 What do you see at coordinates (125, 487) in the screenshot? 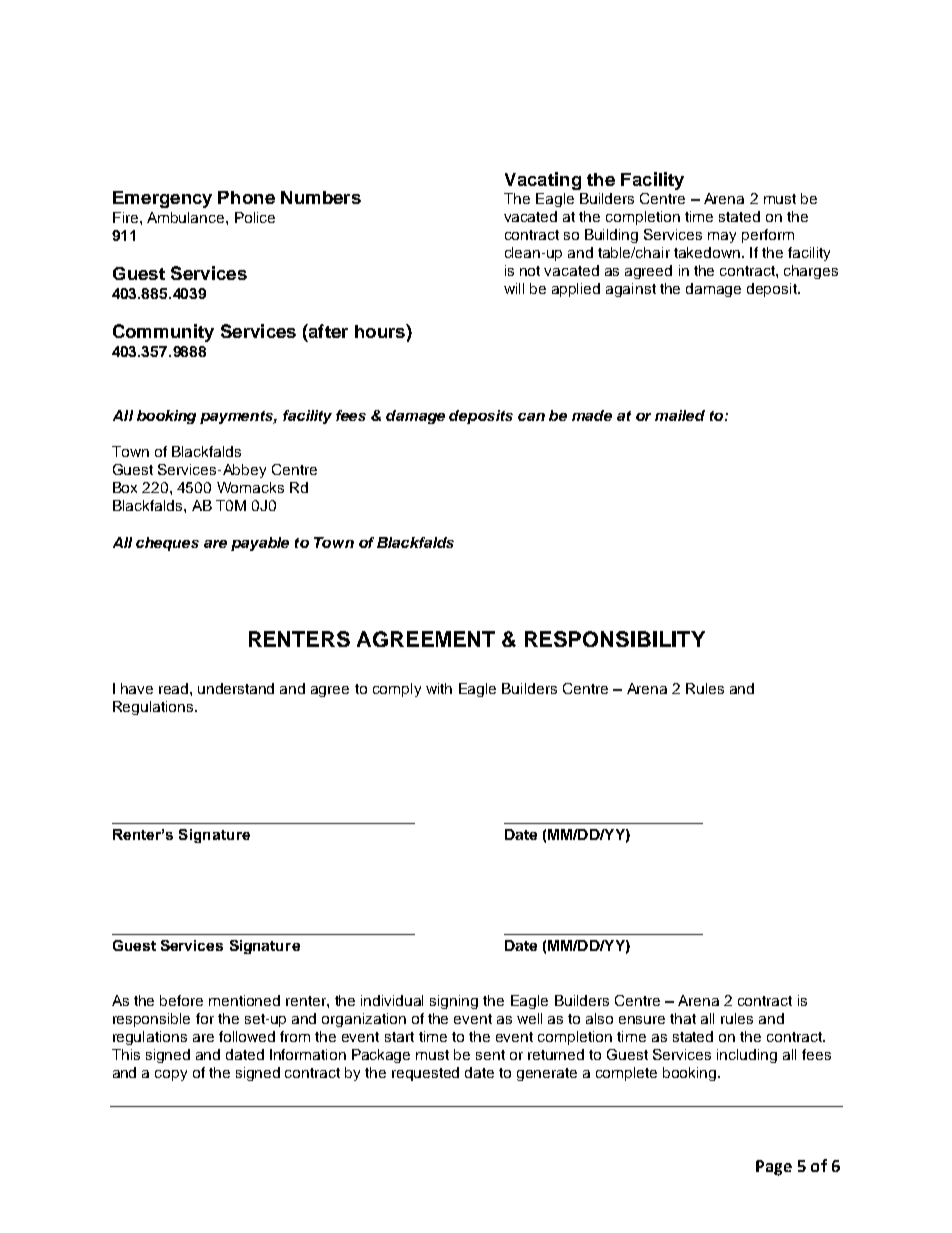
I see `Box` at bounding box center [125, 487].
